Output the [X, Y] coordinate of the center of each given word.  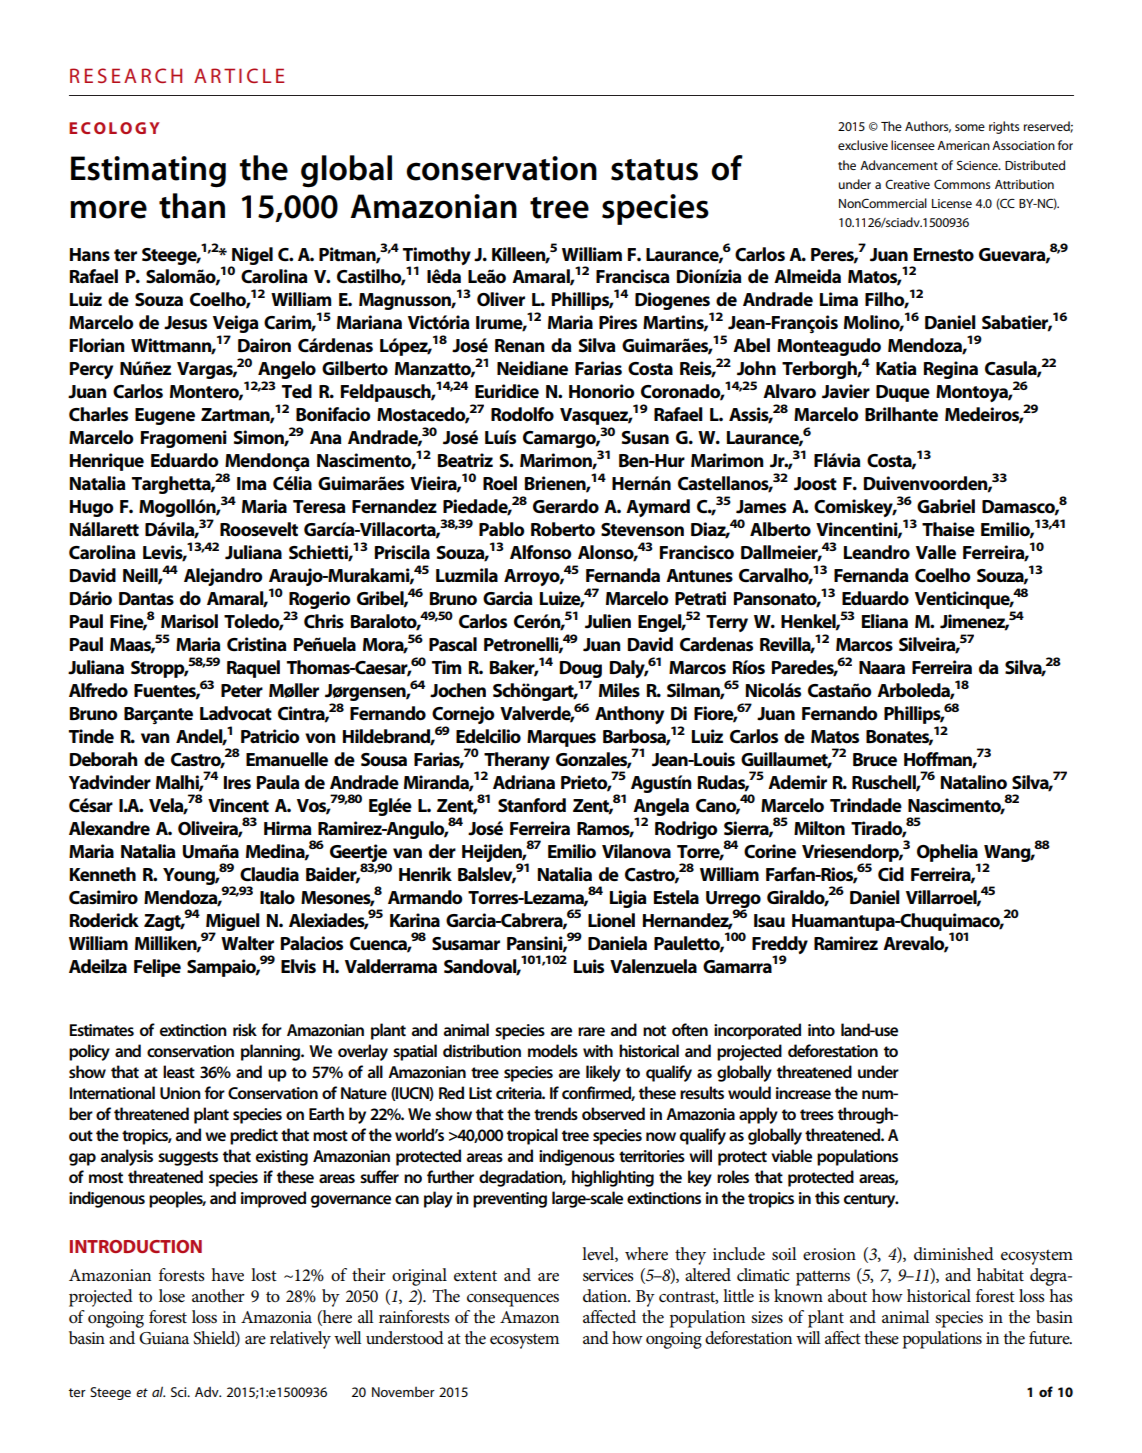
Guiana [164, 1338]
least [179, 1071]
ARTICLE [239, 75]
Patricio [270, 736]
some [970, 127]
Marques [561, 738]
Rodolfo [522, 414]
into [821, 1030]
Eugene [165, 416]
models [553, 1050]
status [654, 170]
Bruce [875, 759]
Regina [951, 370]
